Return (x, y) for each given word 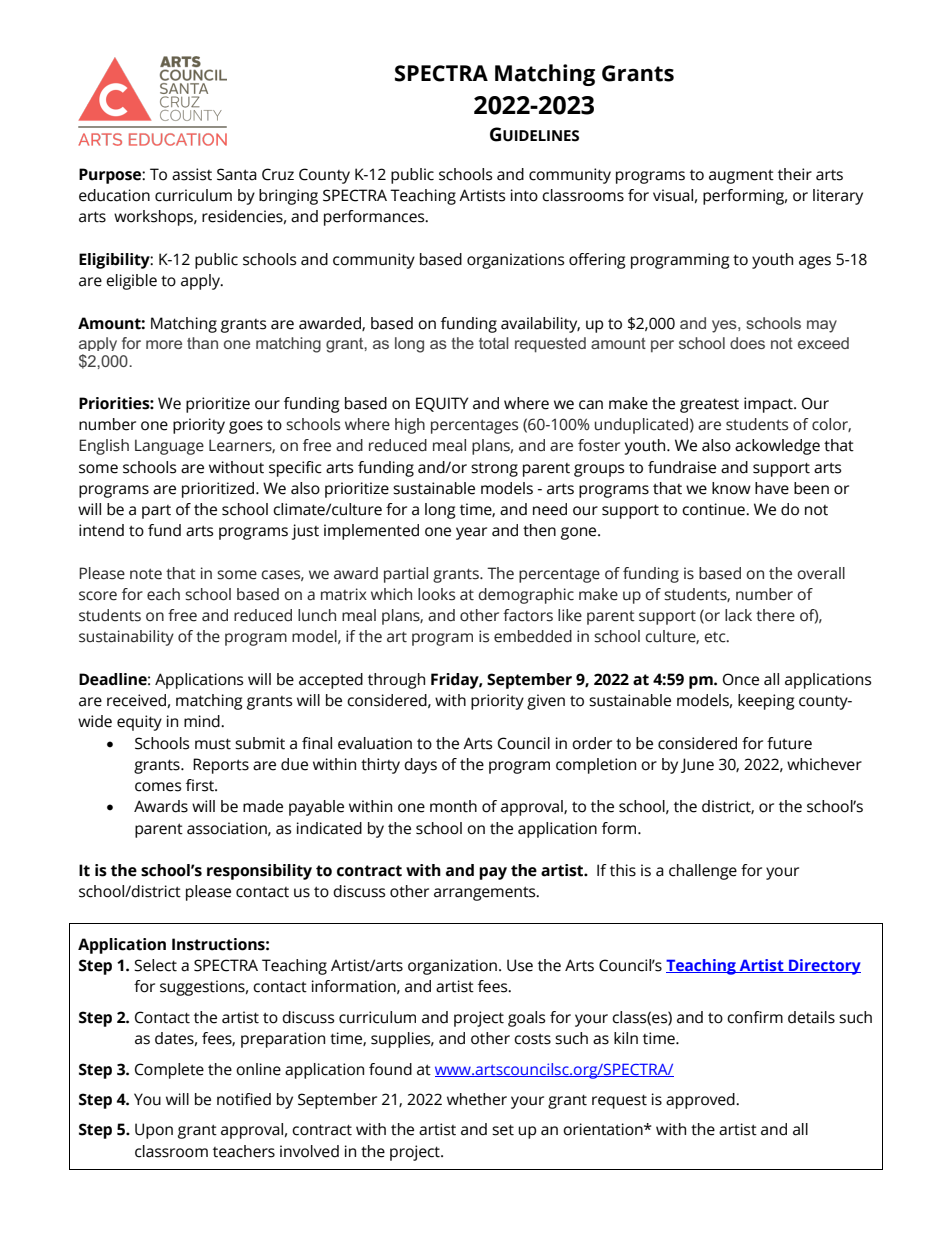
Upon (154, 1131)
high (410, 426)
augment (741, 176)
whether (477, 1099)
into (524, 195)
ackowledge (777, 447)
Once (741, 679)
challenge (703, 872)
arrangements (486, 893)
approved (701, 1101)
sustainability (126, 638)
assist (192, 174)
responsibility (259, 872)
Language (169, 447)
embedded (533, 636)
